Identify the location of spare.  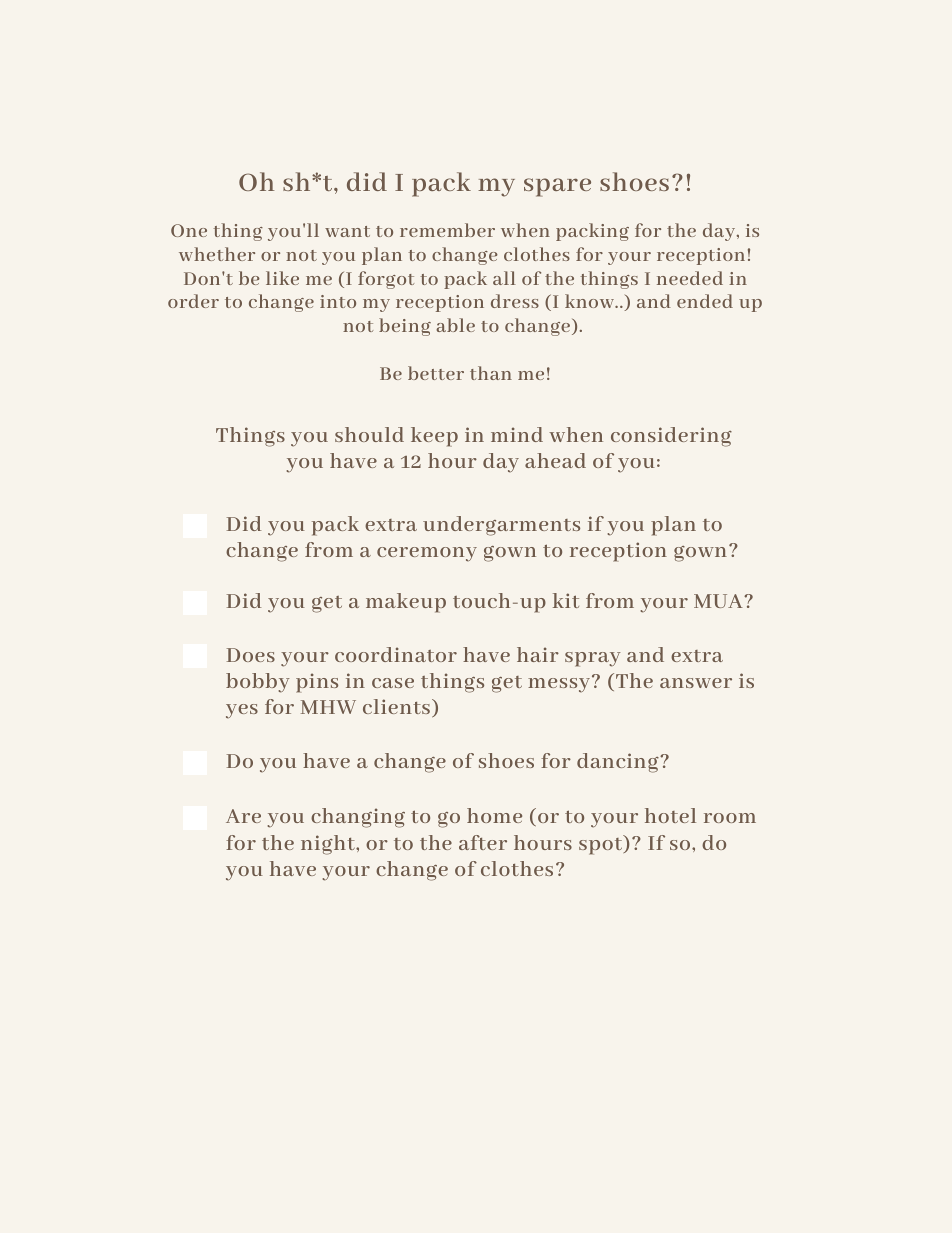
(557, 187).
